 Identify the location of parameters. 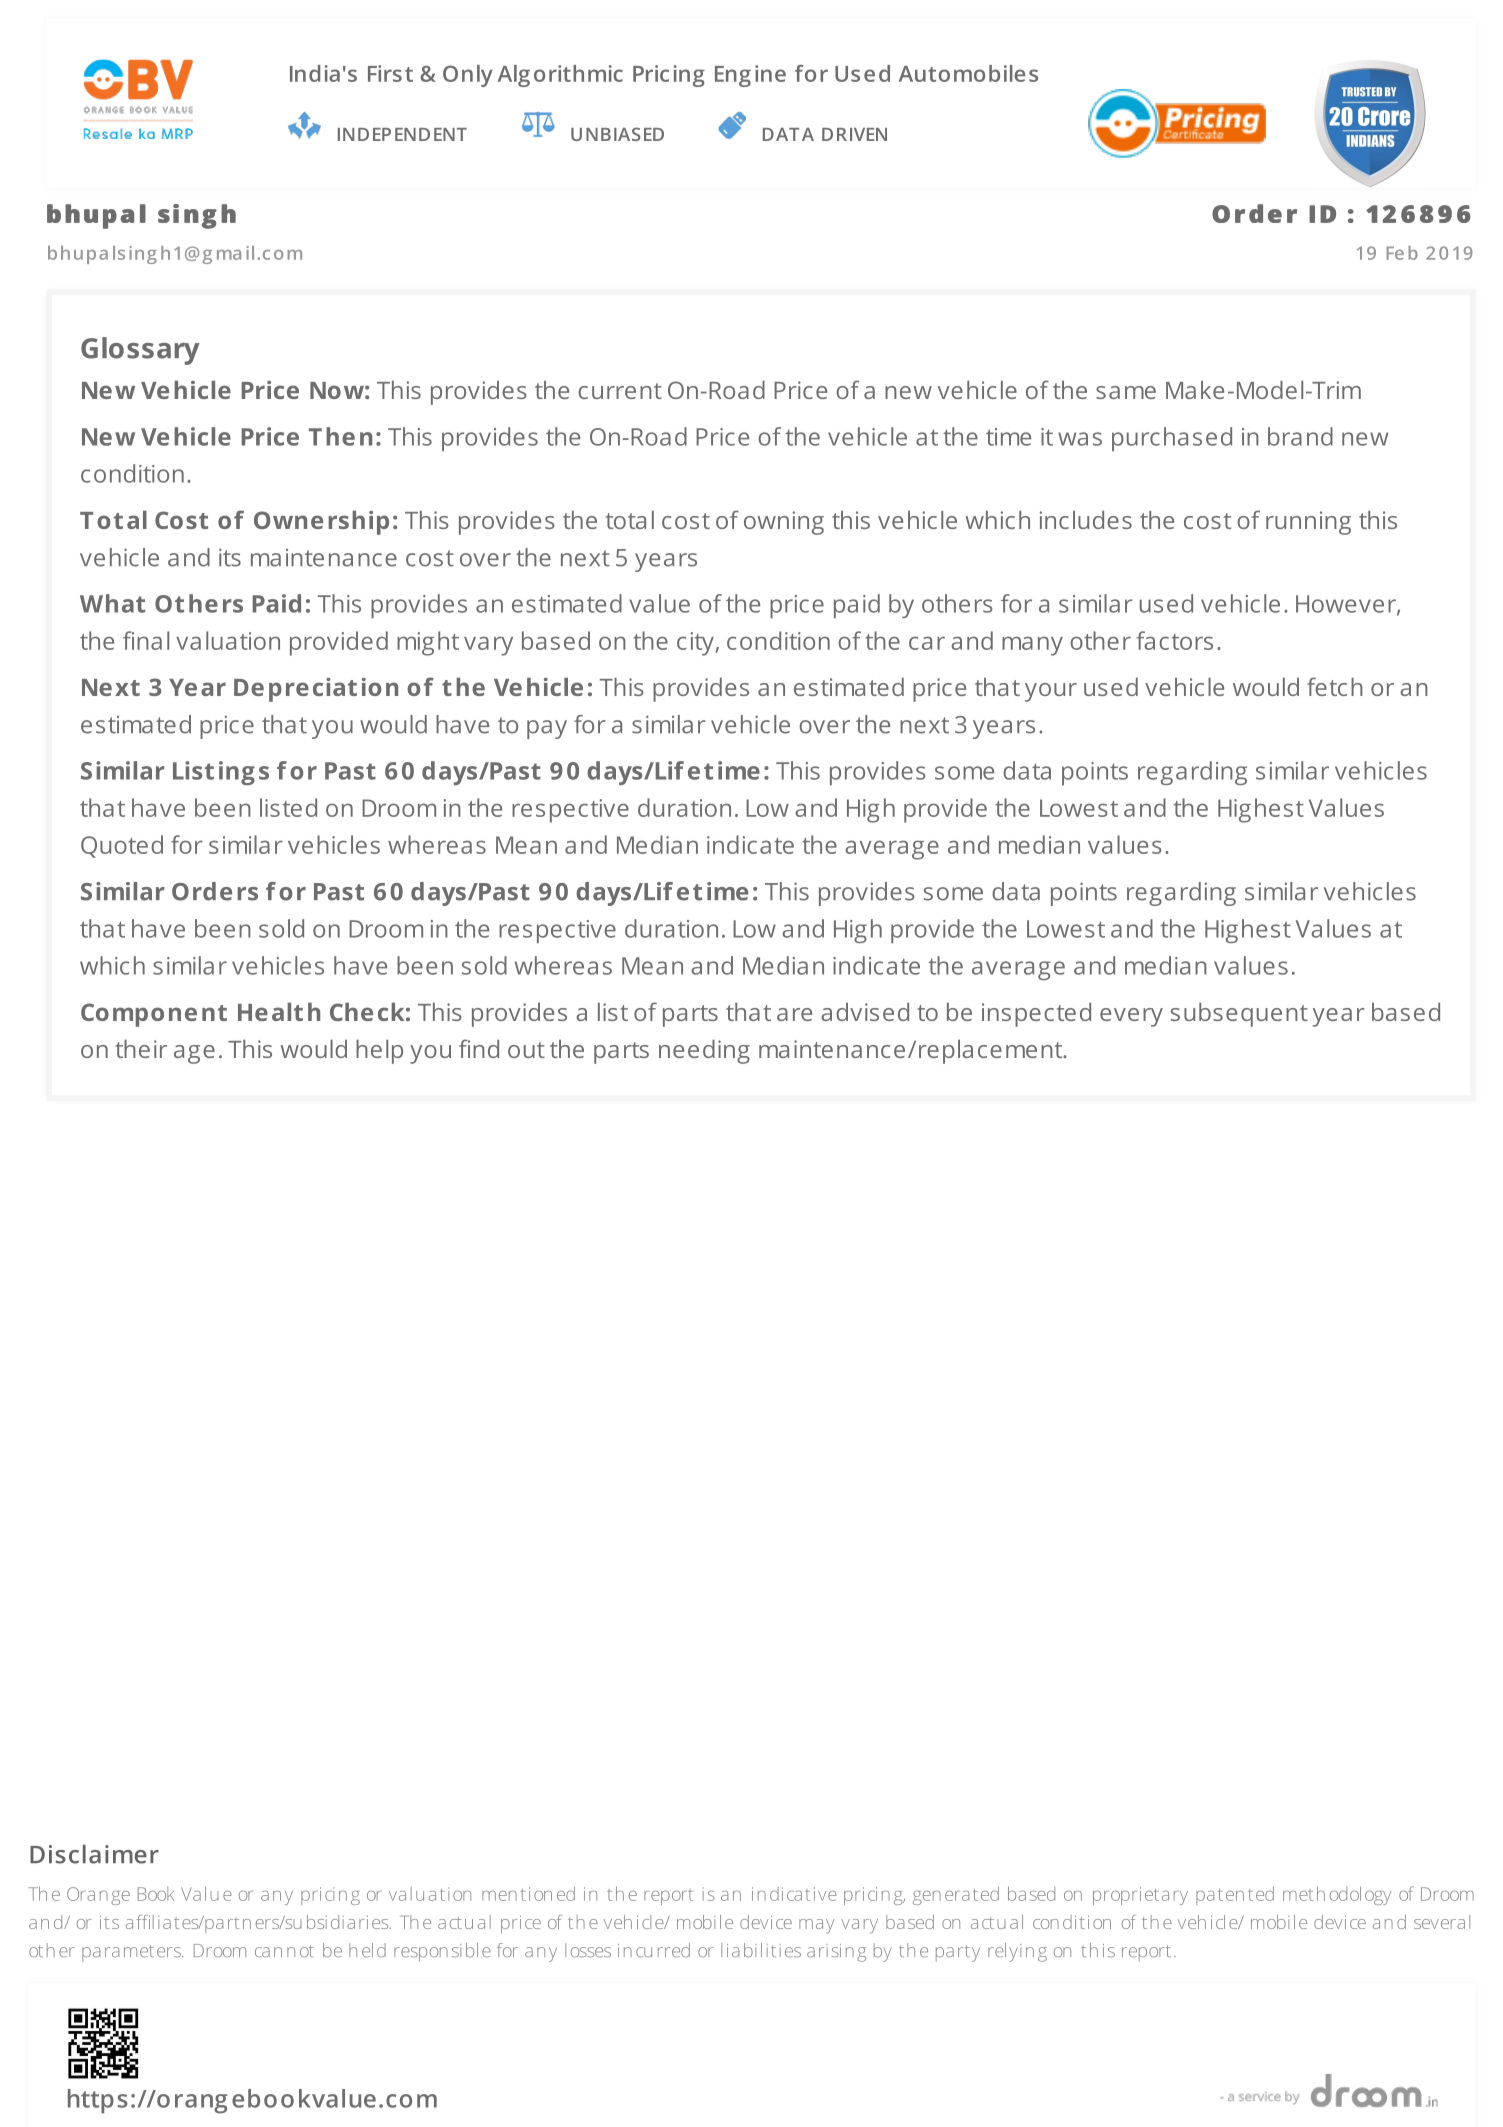
(132, 1953).
